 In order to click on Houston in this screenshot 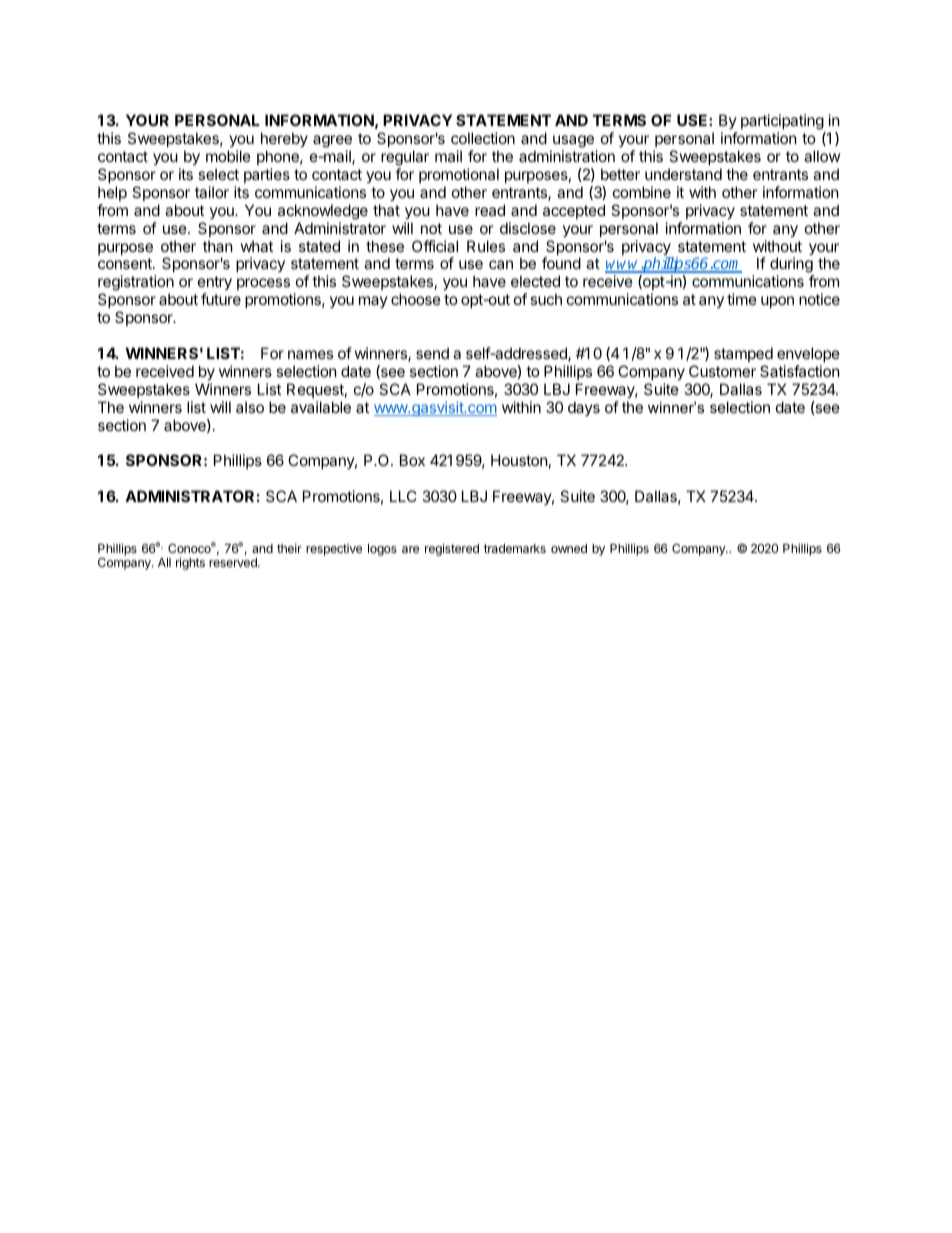, I will do `click(519, 460)`.
